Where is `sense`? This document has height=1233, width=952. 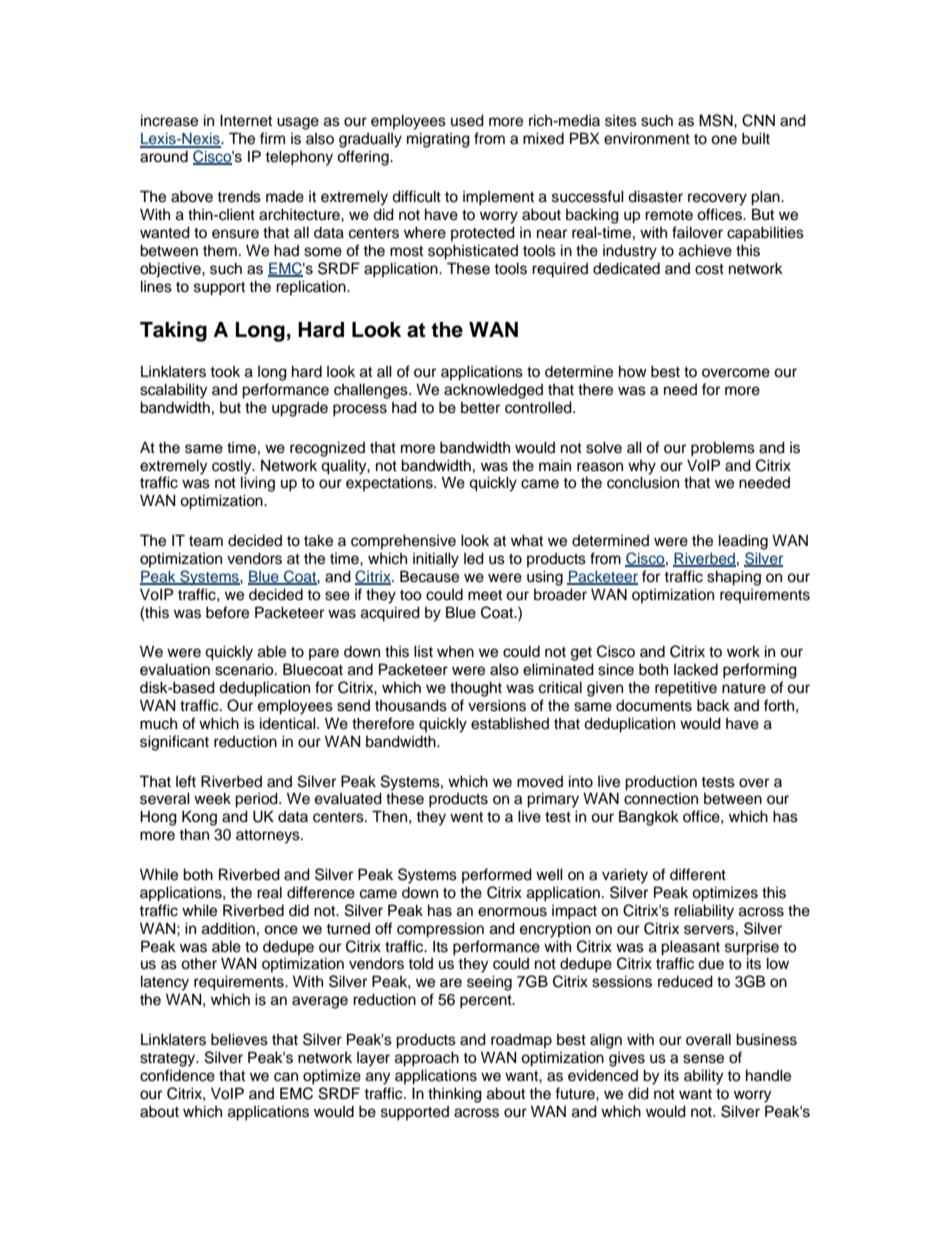 sense is located at coordinates (703, 1059).
